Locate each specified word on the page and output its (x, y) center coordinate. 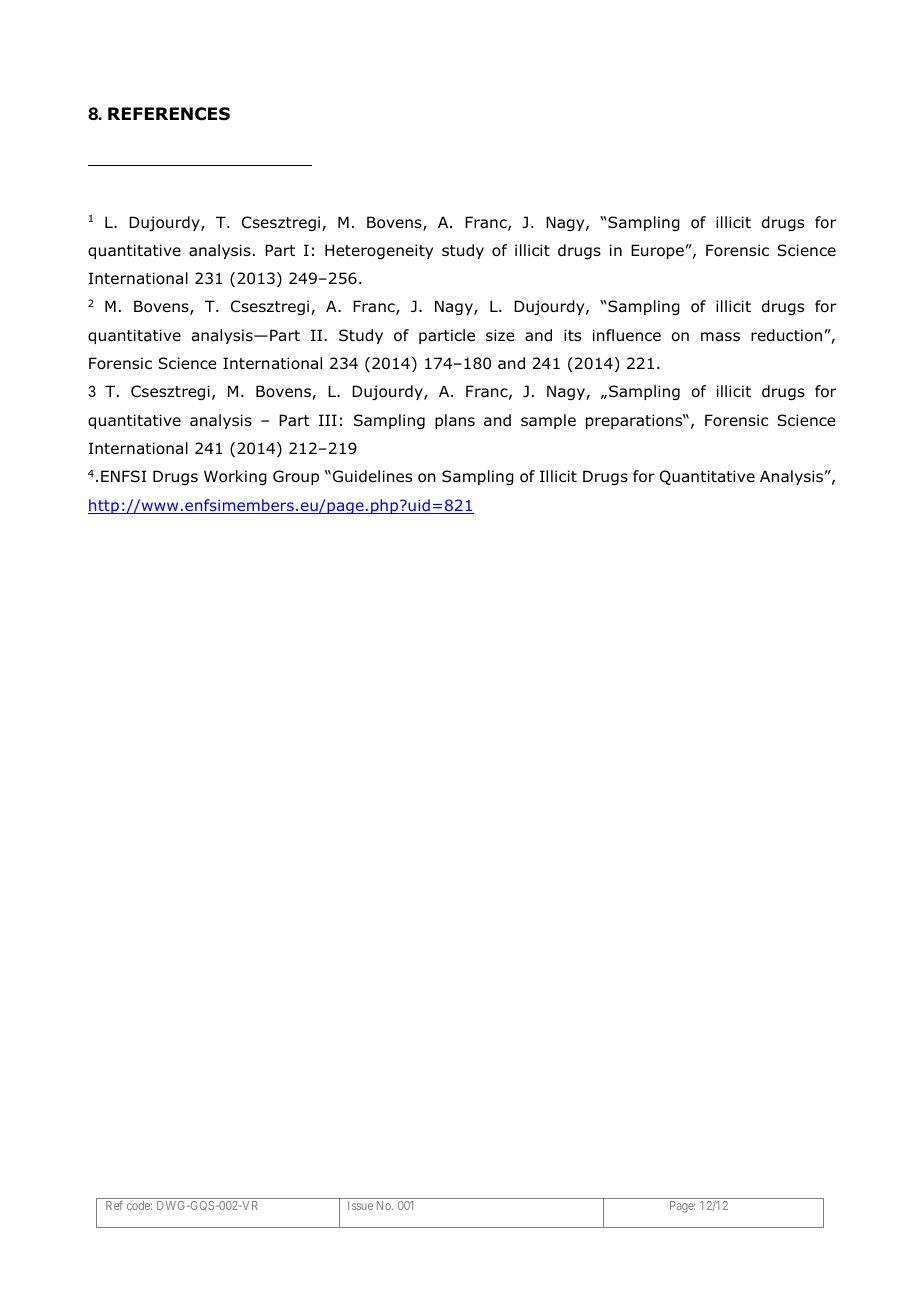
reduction (786, 335)
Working (235, 477)
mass (720, 337)
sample (548, 421)
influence (627, 335)
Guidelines (372, 476)
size (500, 335)
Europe (657, 251)
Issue (360, 1205)
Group (296, 477)
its (572, 335)
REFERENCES (169, 114)
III (328, 420)
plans (455, 421)
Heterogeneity (379, 251)
